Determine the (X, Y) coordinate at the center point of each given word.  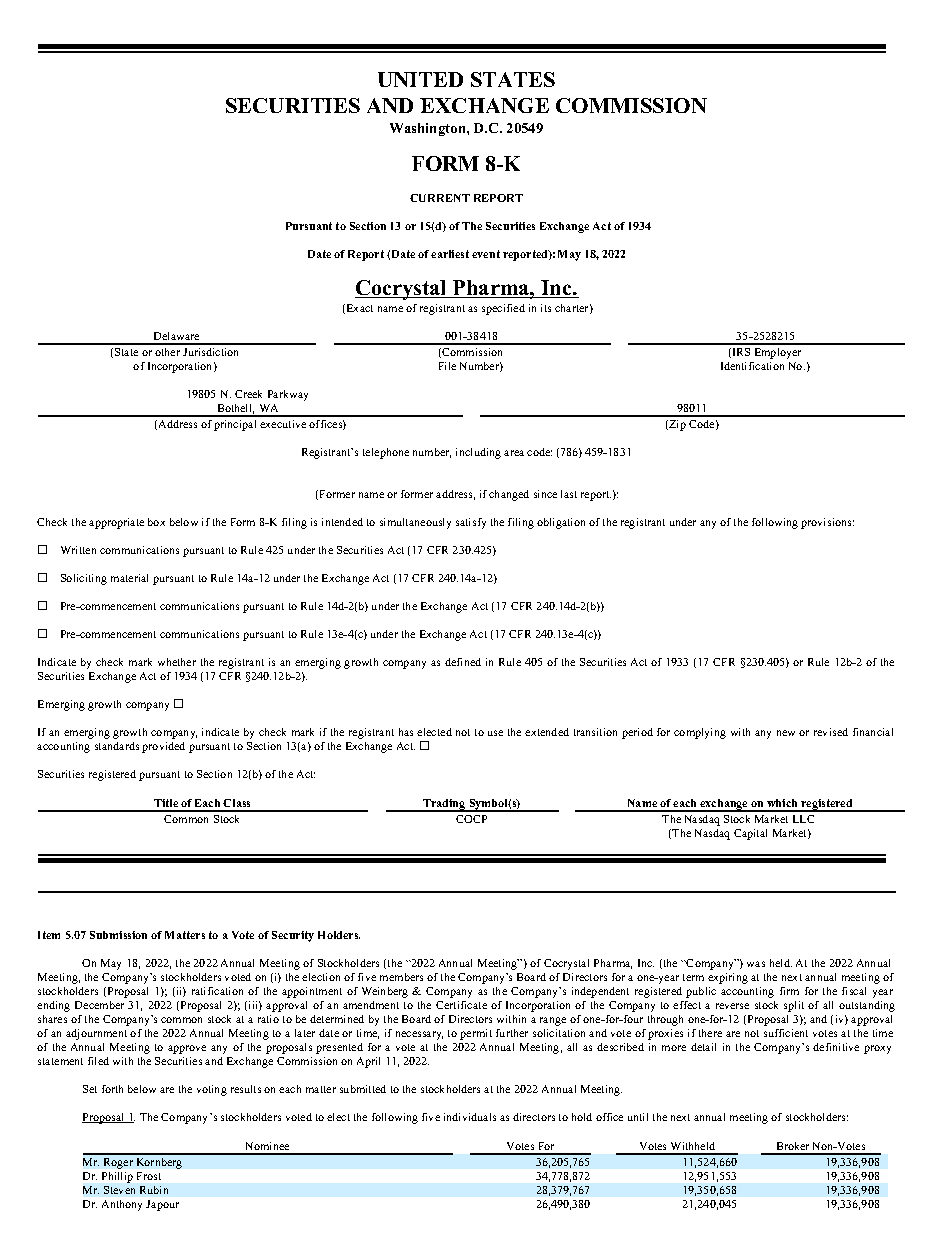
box (156, 522)
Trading (444, 805)
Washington (429, 129)
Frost (149, 1176)
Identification (752, 366)
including (478, 453)
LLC (803, 819)
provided (163, 747)
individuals (470, 1117)
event (486, 254)
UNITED (420, 79)
